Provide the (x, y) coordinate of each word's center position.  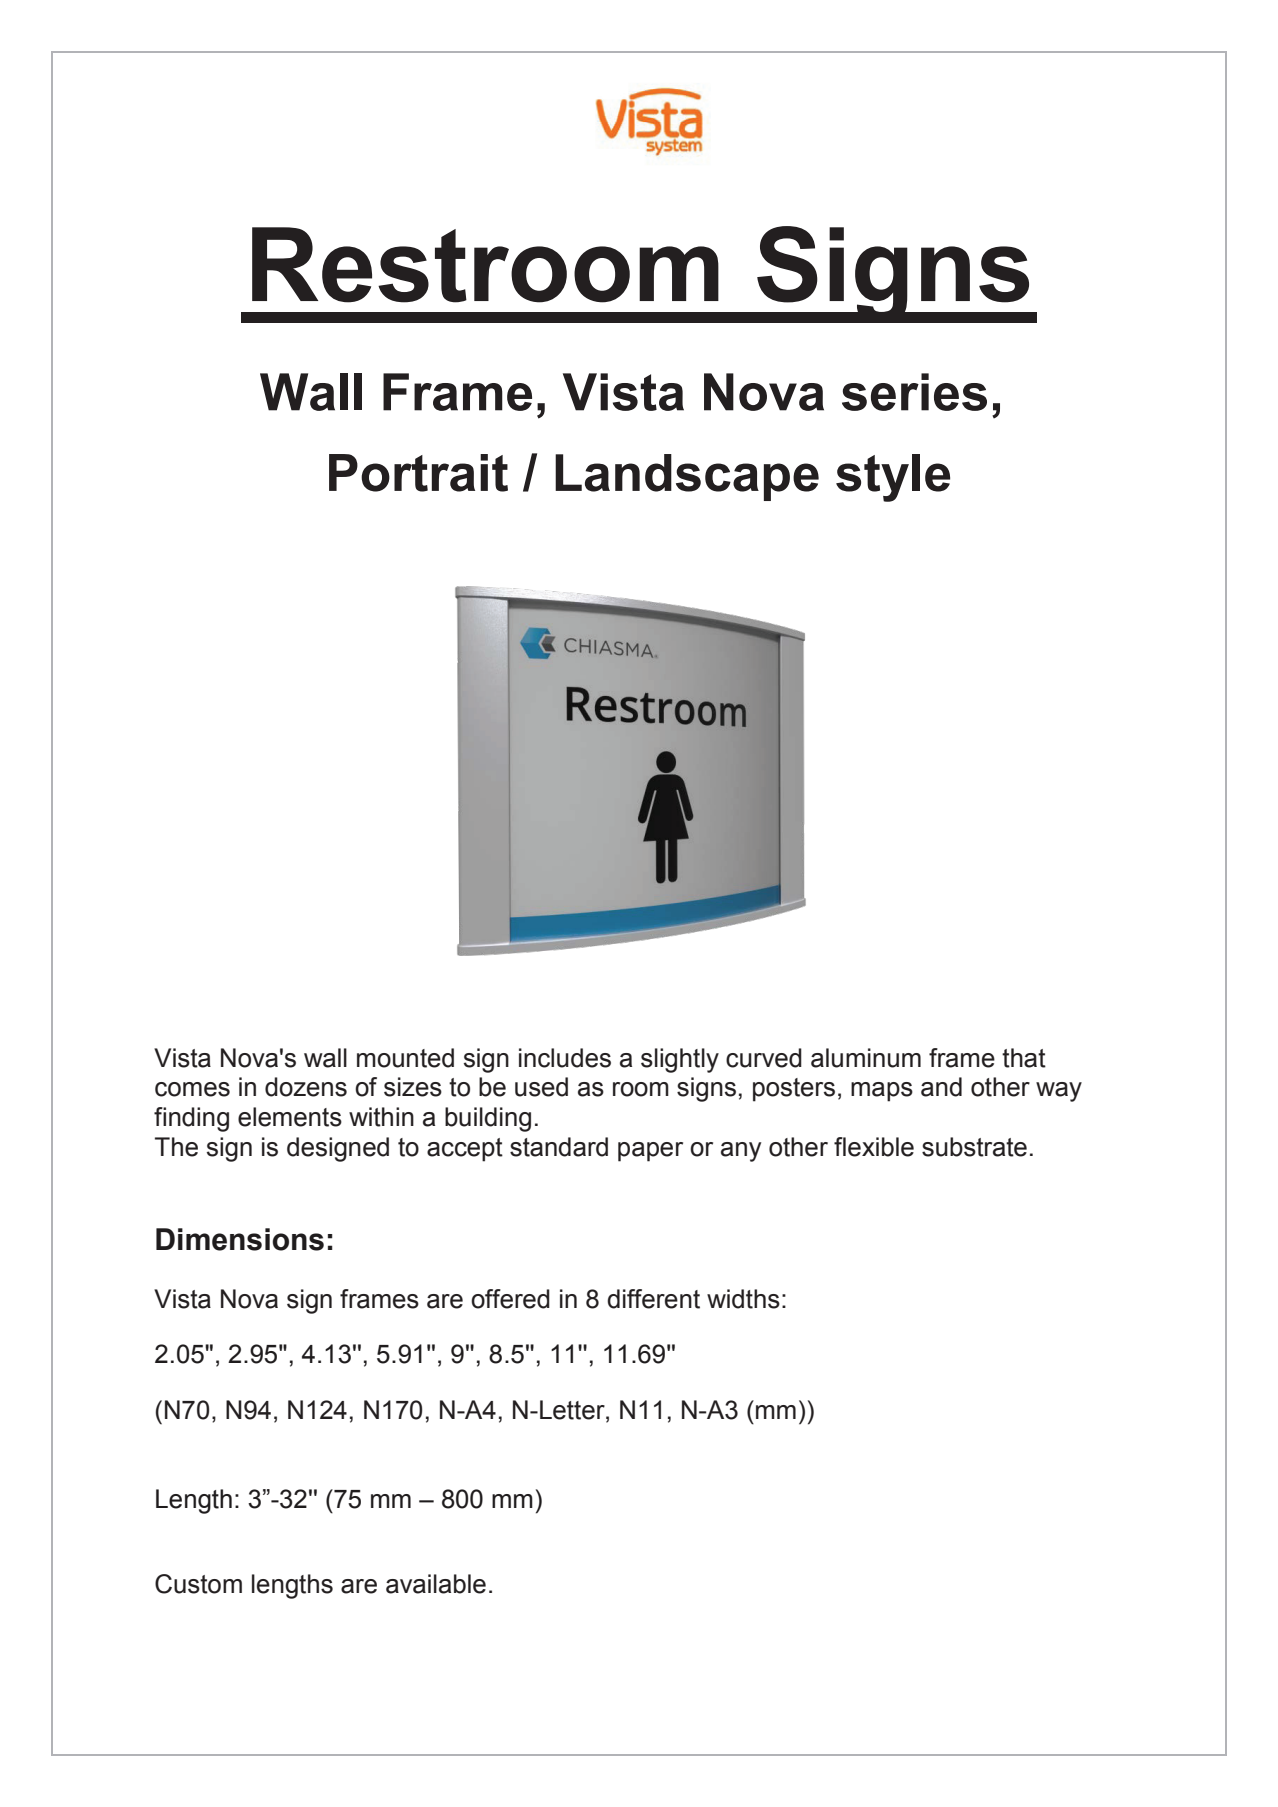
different (653, 1299)
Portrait (418, 473)
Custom (198, 1584)
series (914, 392)
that (1024, 1058)
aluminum (866, 1058)
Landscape (687, 477)
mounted (405, 1058)
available (436, 1584)
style (893, 478)
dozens (306, 1087)
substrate (974, 1147)
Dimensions (240, 1239)
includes (565, 1058)
